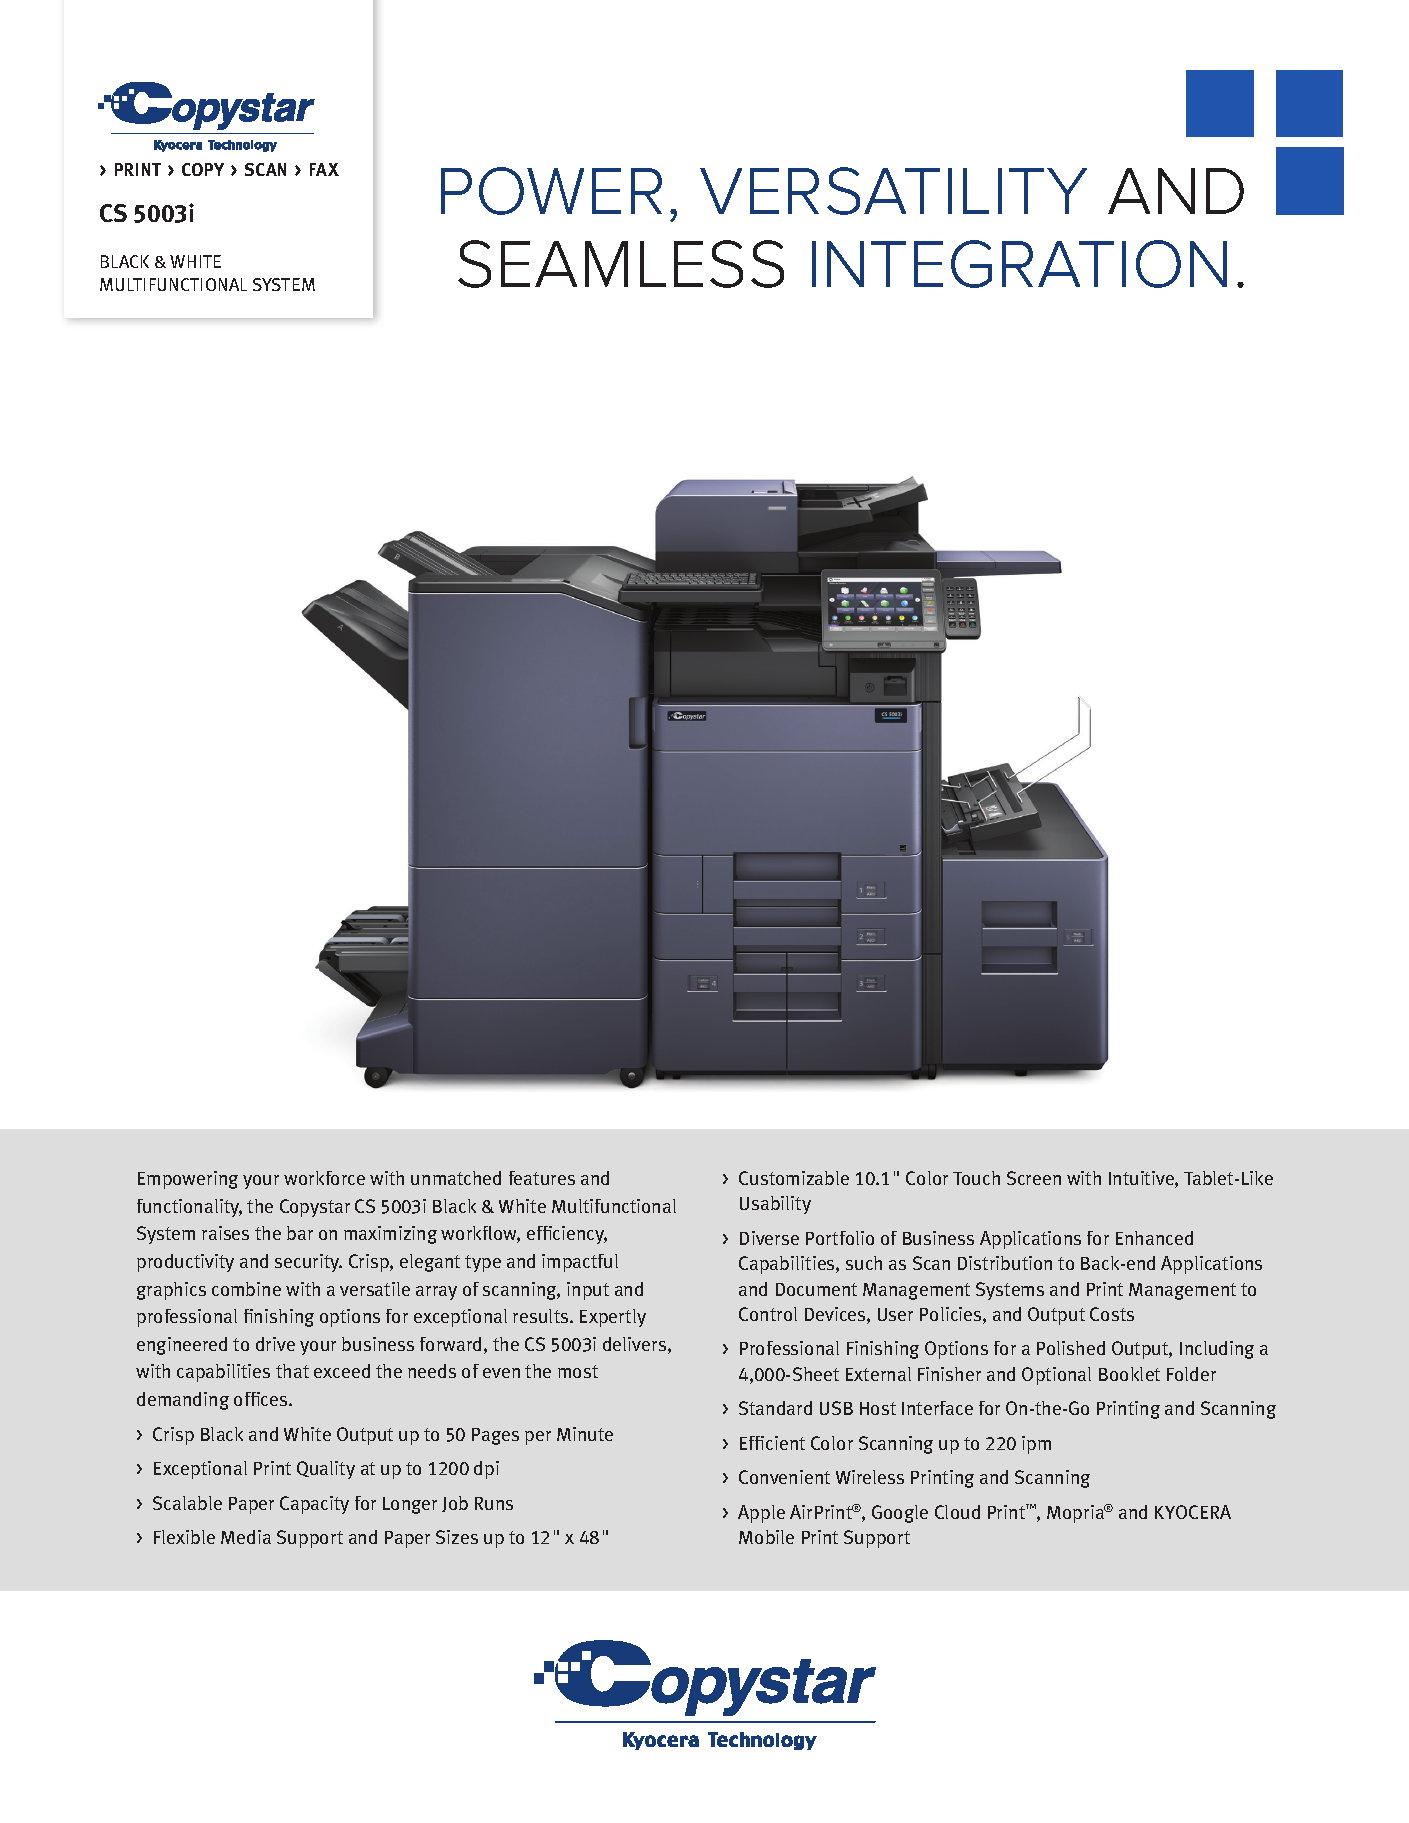 This screenshot has width=1409, height=1823. I want to click on Capacity, so click(314, 1505).
